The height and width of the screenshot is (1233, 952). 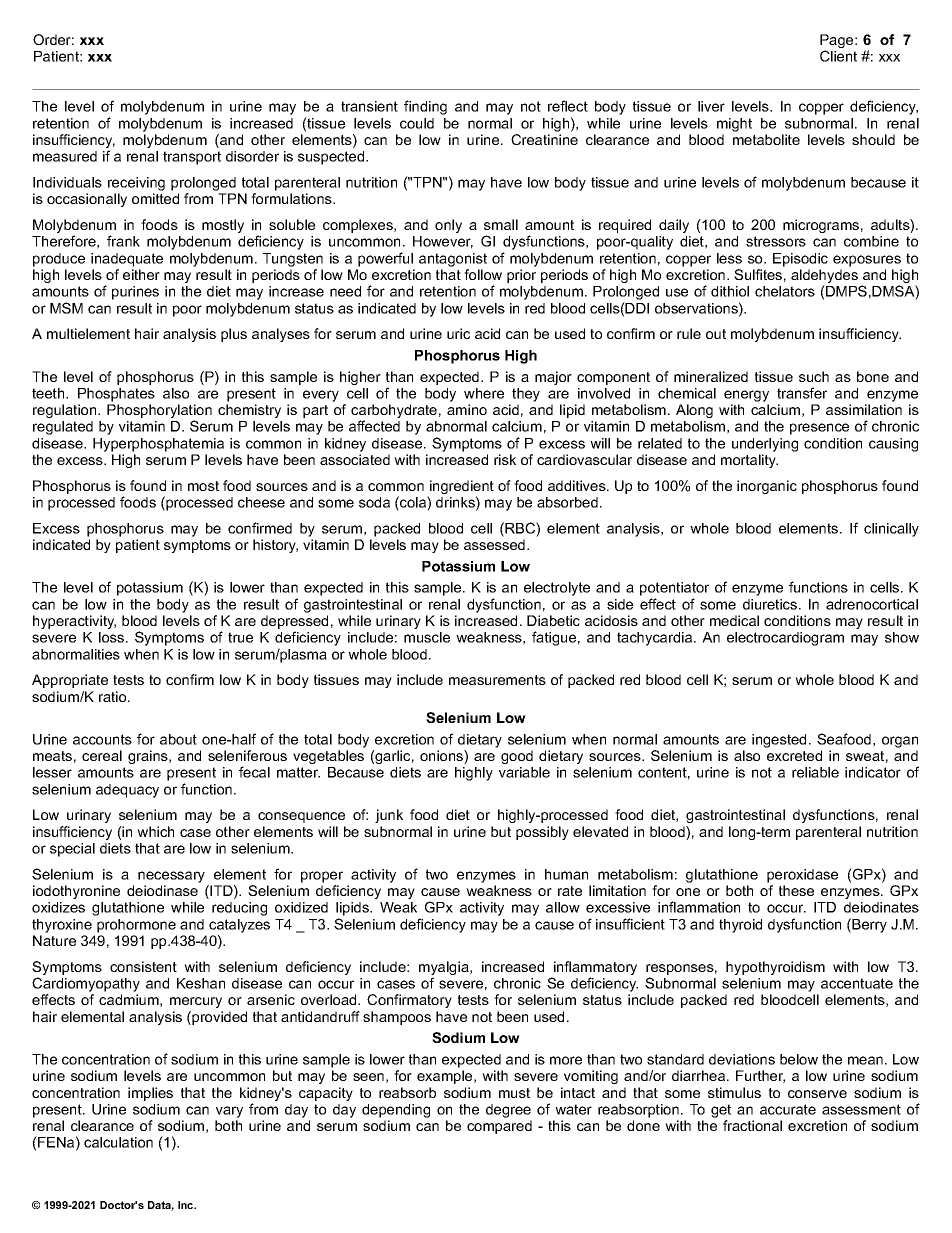 I want to click on degree, so click(x=508, y=1111).
